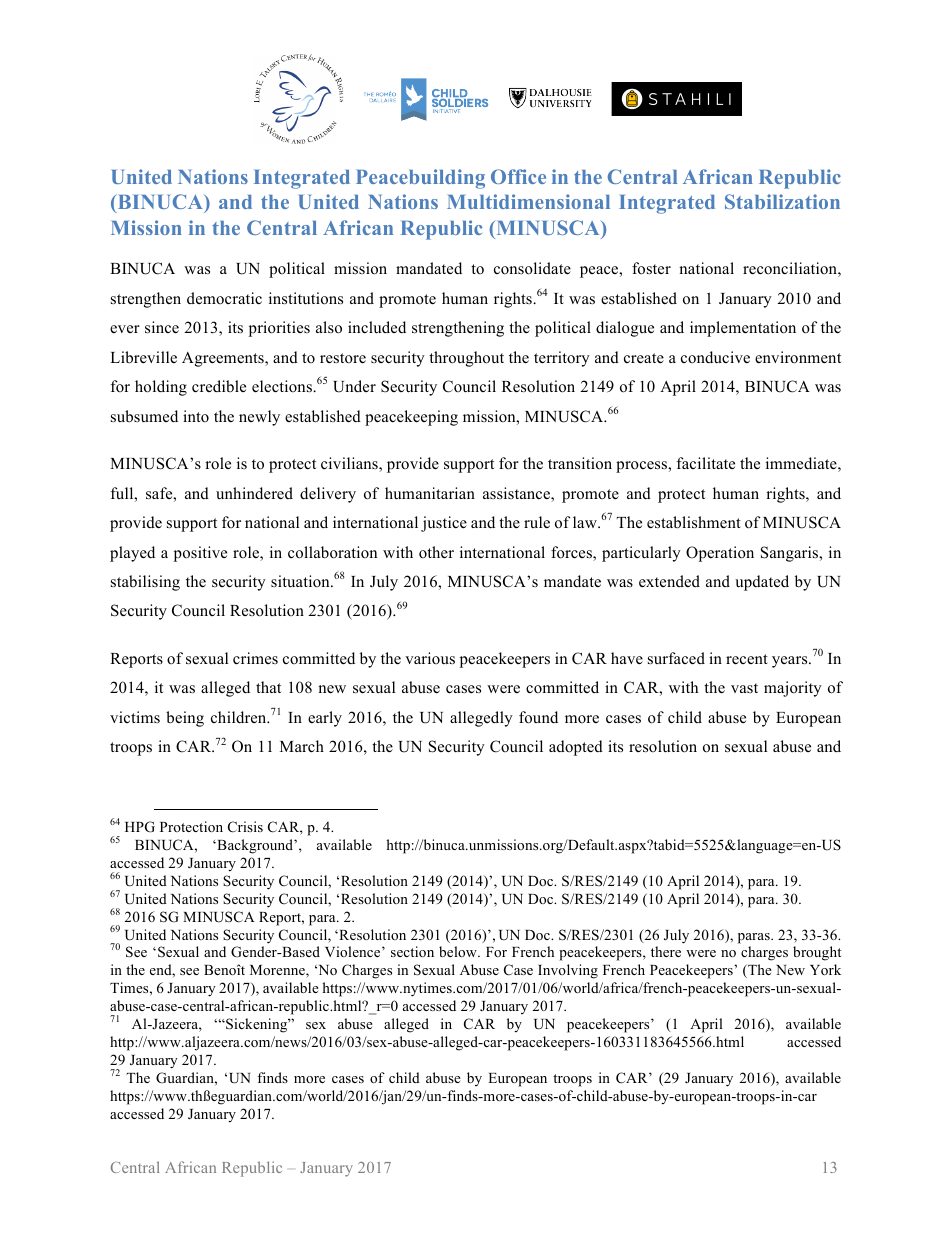 The height and width of the screenshot is (1233, 952). I want to click on below, so click(459, 951).
